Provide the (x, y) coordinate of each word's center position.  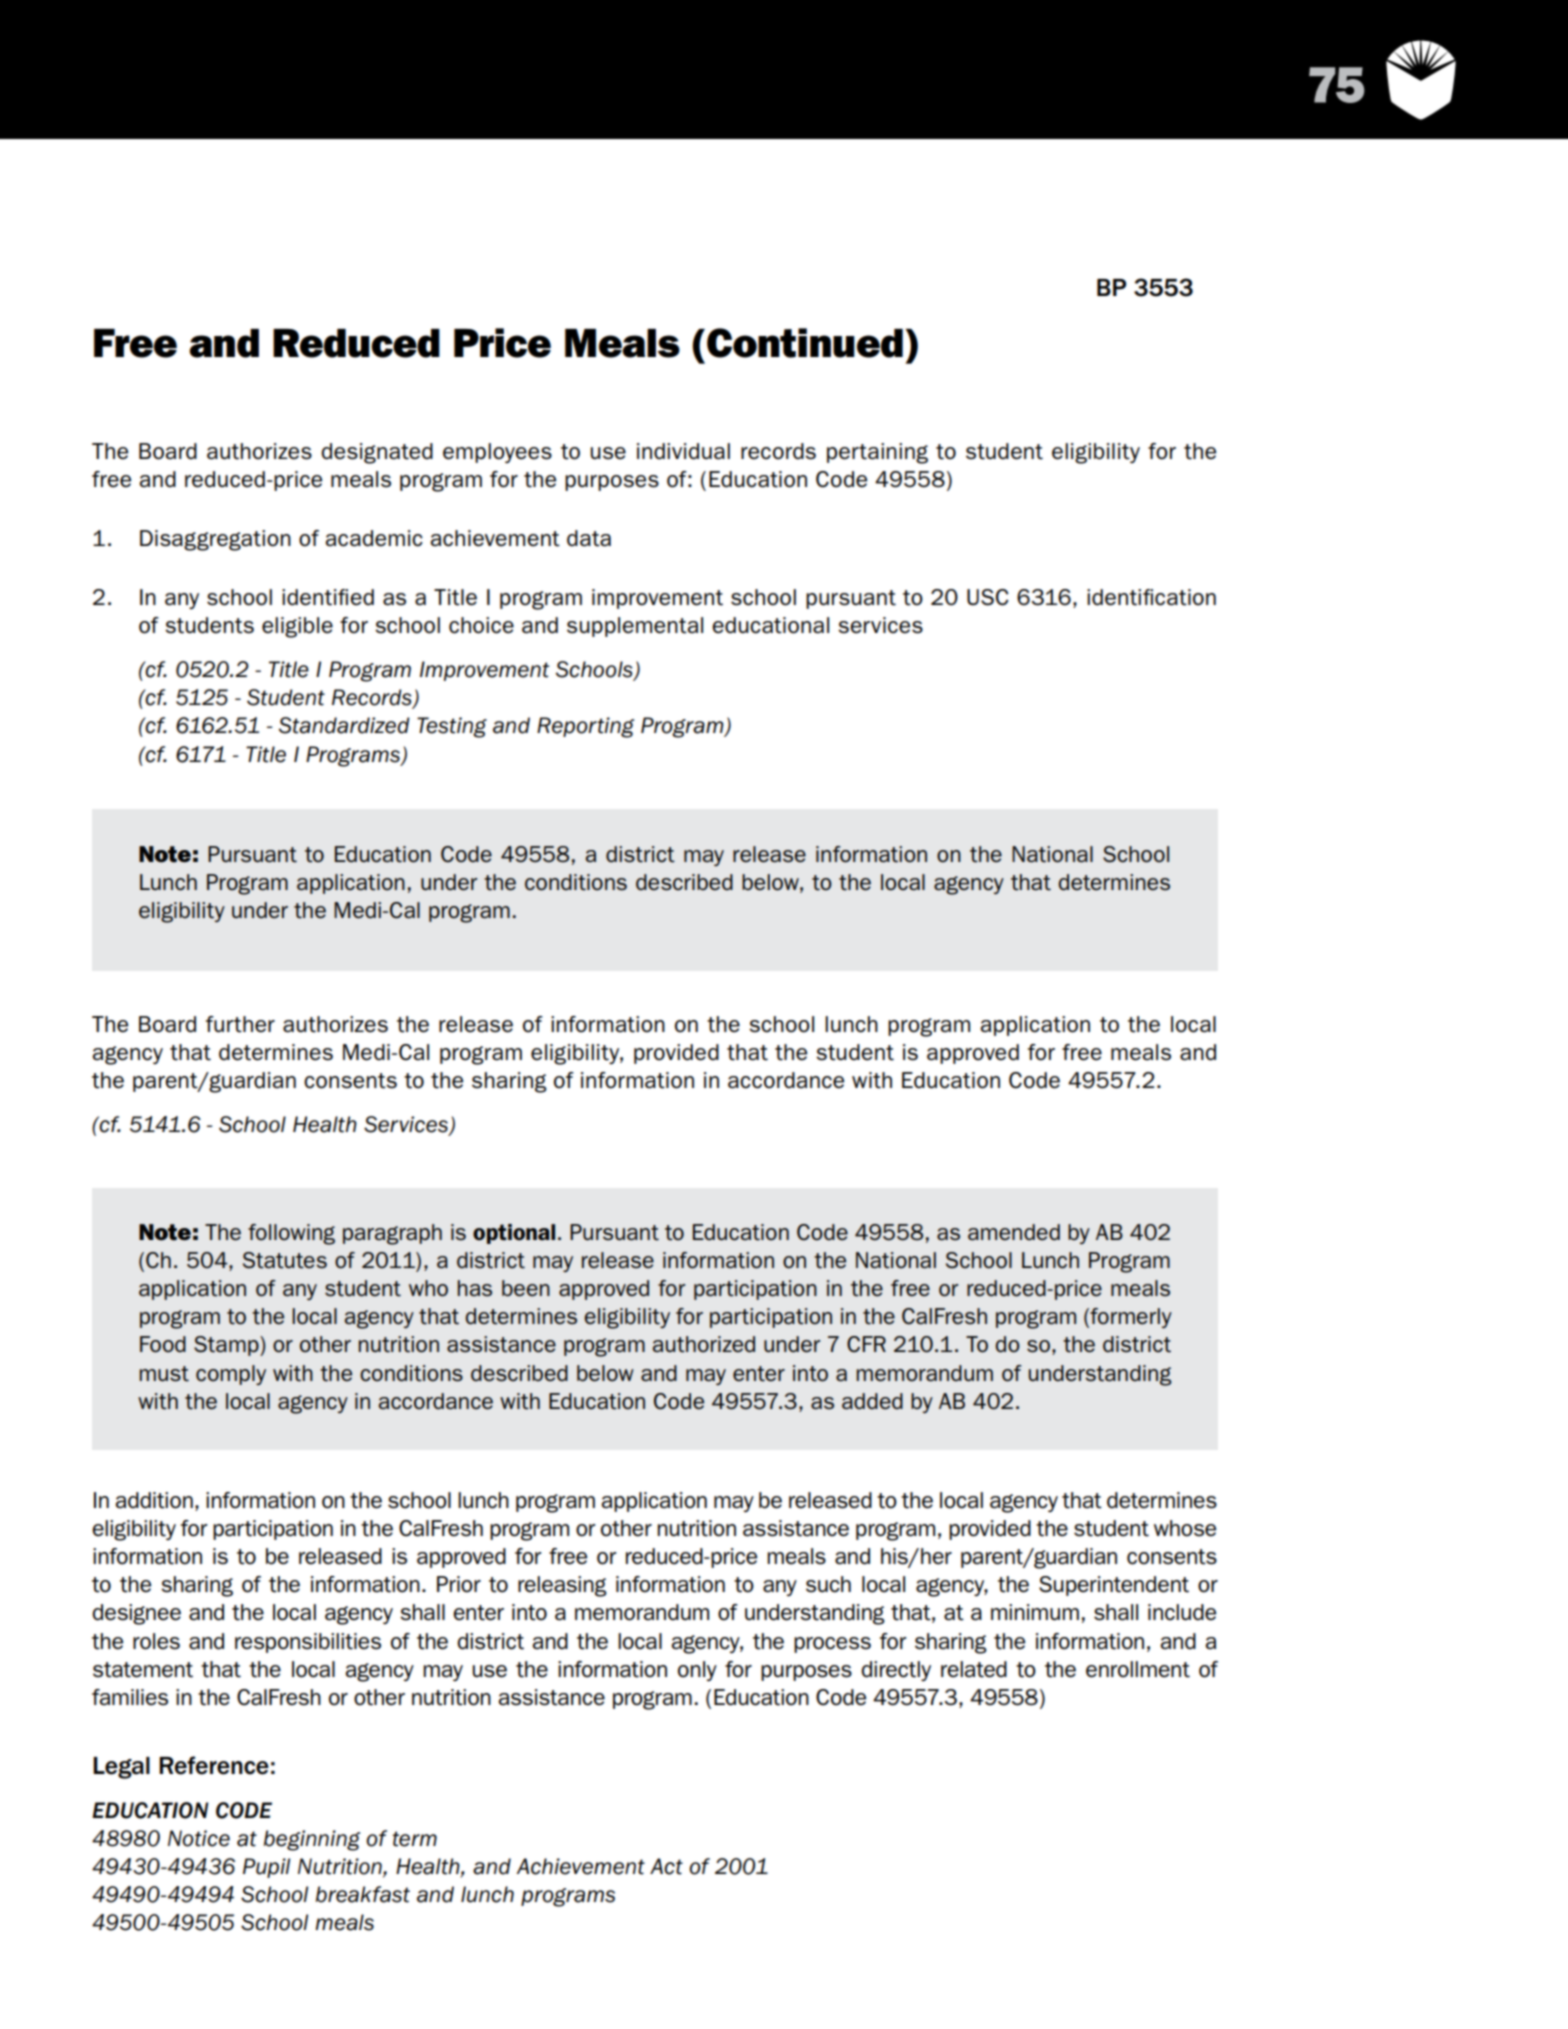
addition (154, 1500)
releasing (562, 1586)
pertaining (877, 453)
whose (1185, 1528)
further (240, 1024)
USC (988, 597)
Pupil (266, 1868)
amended (1014, 1232)
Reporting (585, 727)
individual (683, 451)
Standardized (344, 725)
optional (514, 1234)
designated (377, 453)
